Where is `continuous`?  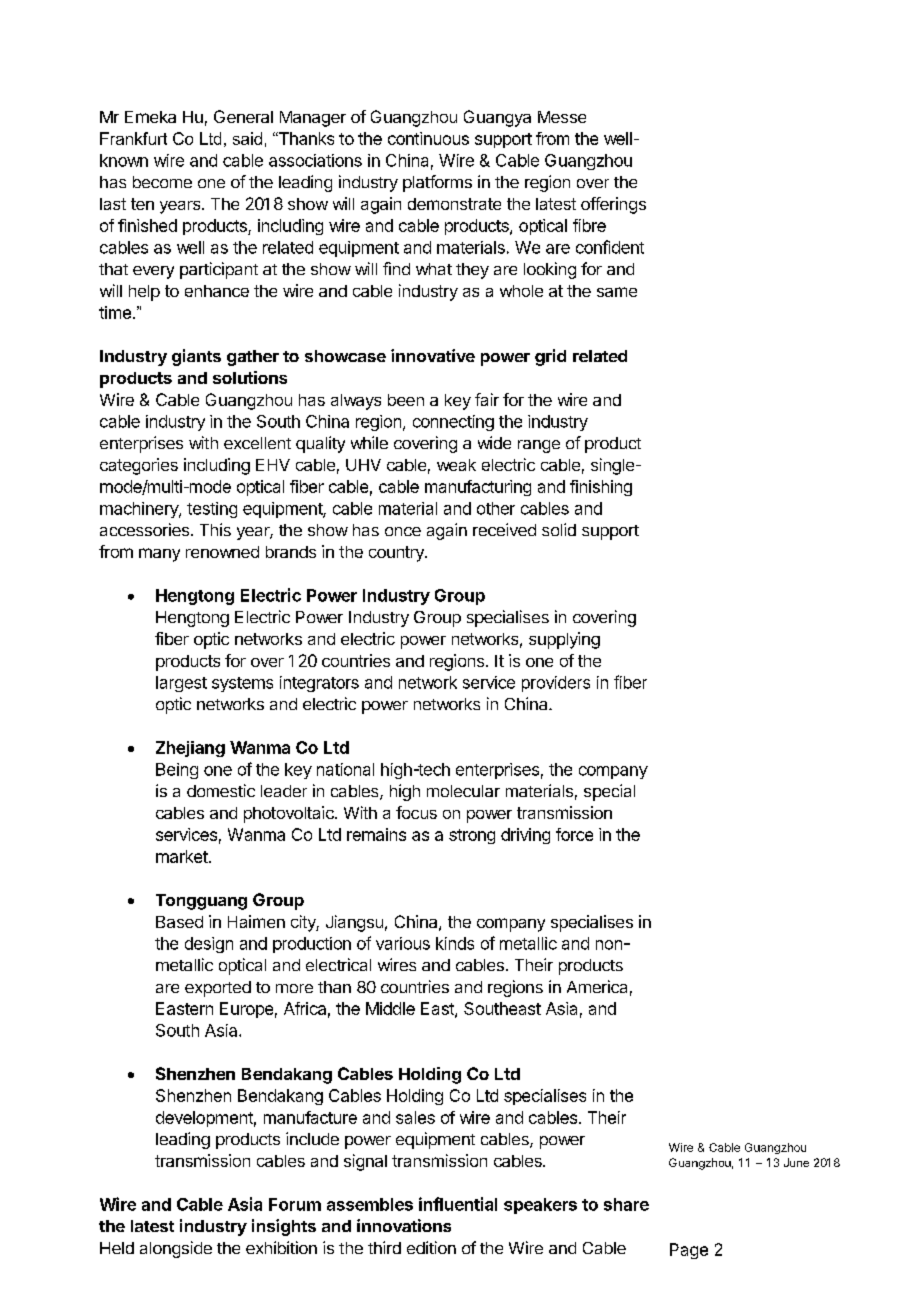 continuous is located at coordinates (428, 138).
